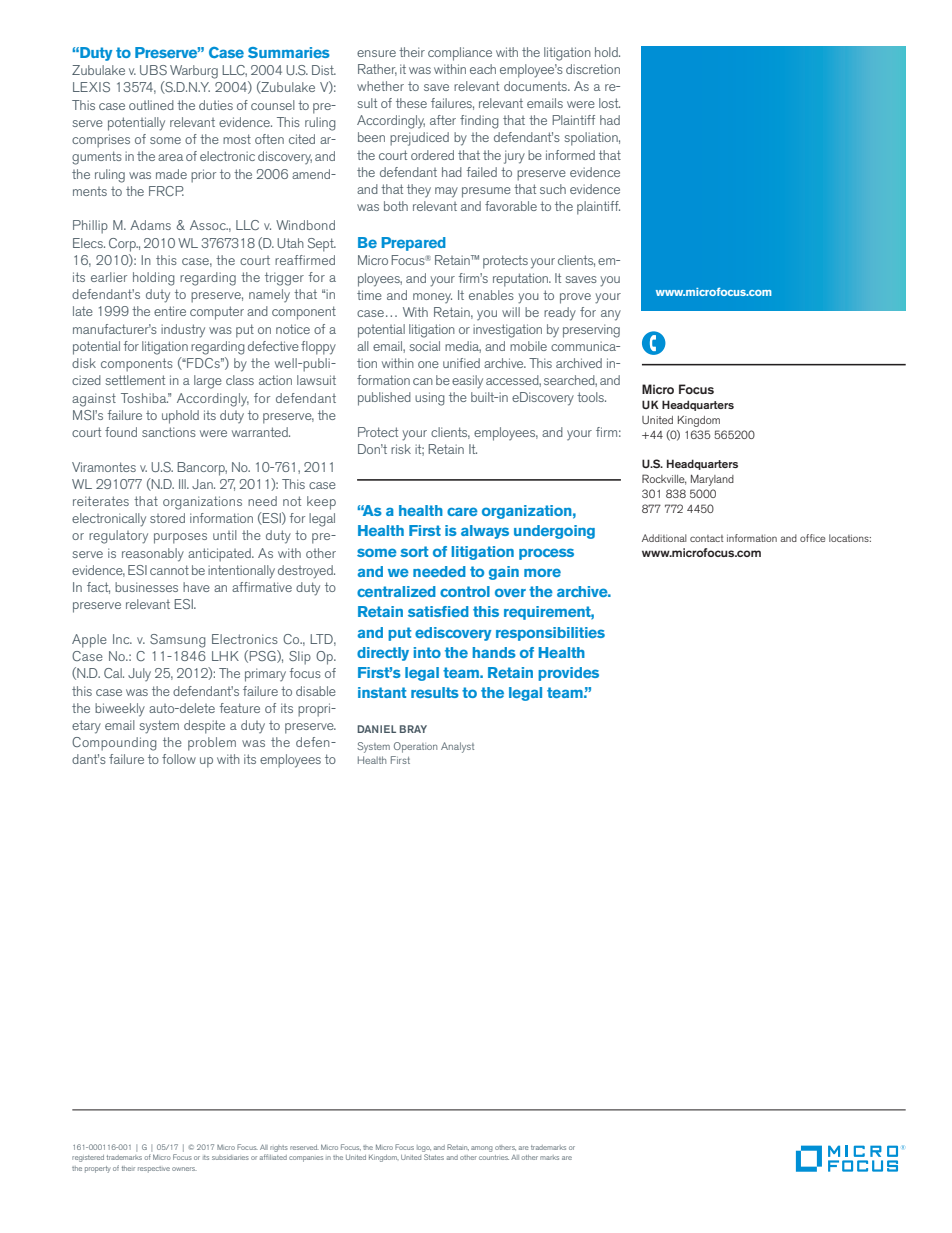 This screenshot has width=952, height=1233. Describe the element at coordinates (609, 103) in the screenshot. I see `lost` at that location.
